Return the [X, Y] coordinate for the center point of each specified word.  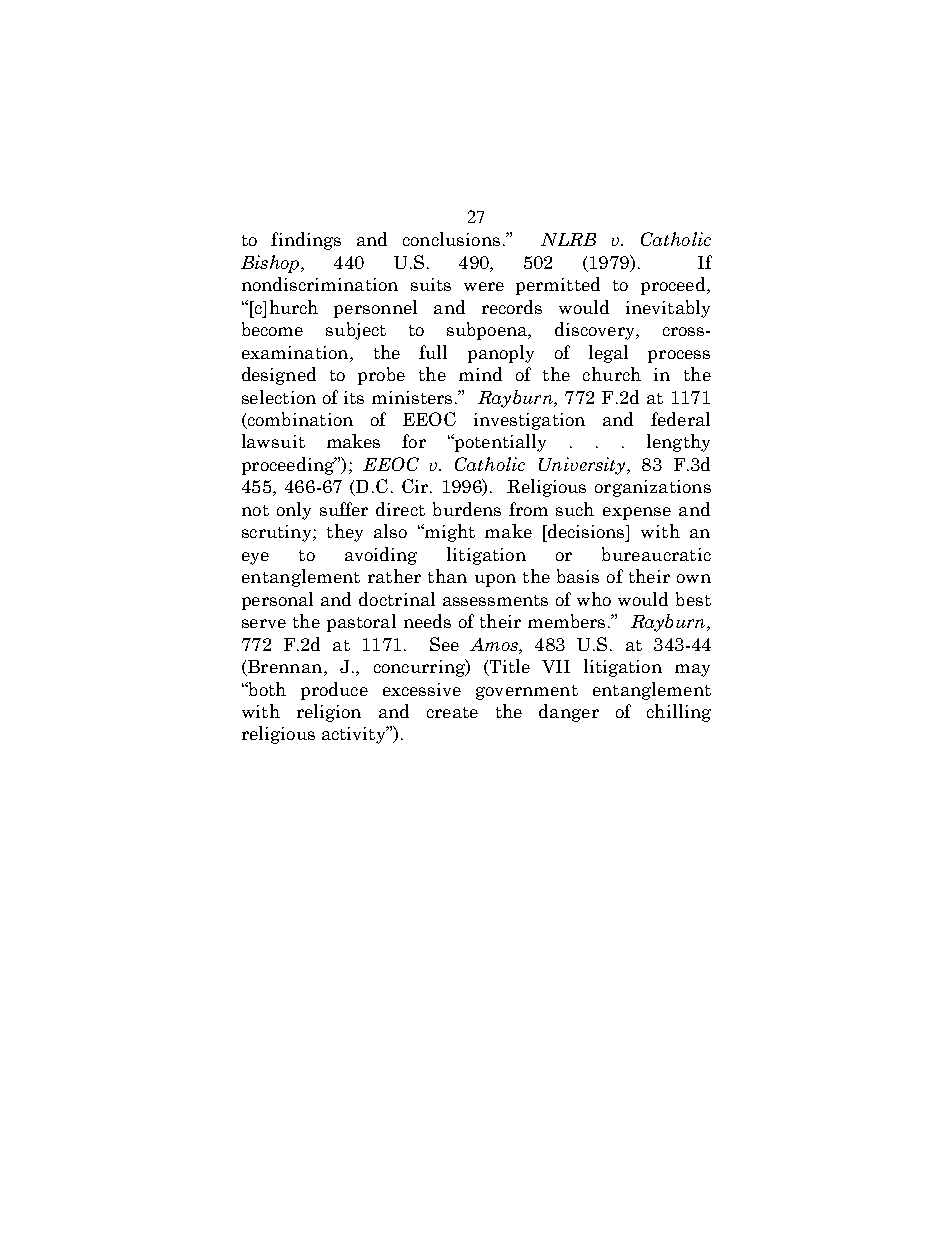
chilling [679, 713]
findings [306, 241]
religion [329, 713]
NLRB [568, 239]
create [452, 712]
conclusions [451, 239]
